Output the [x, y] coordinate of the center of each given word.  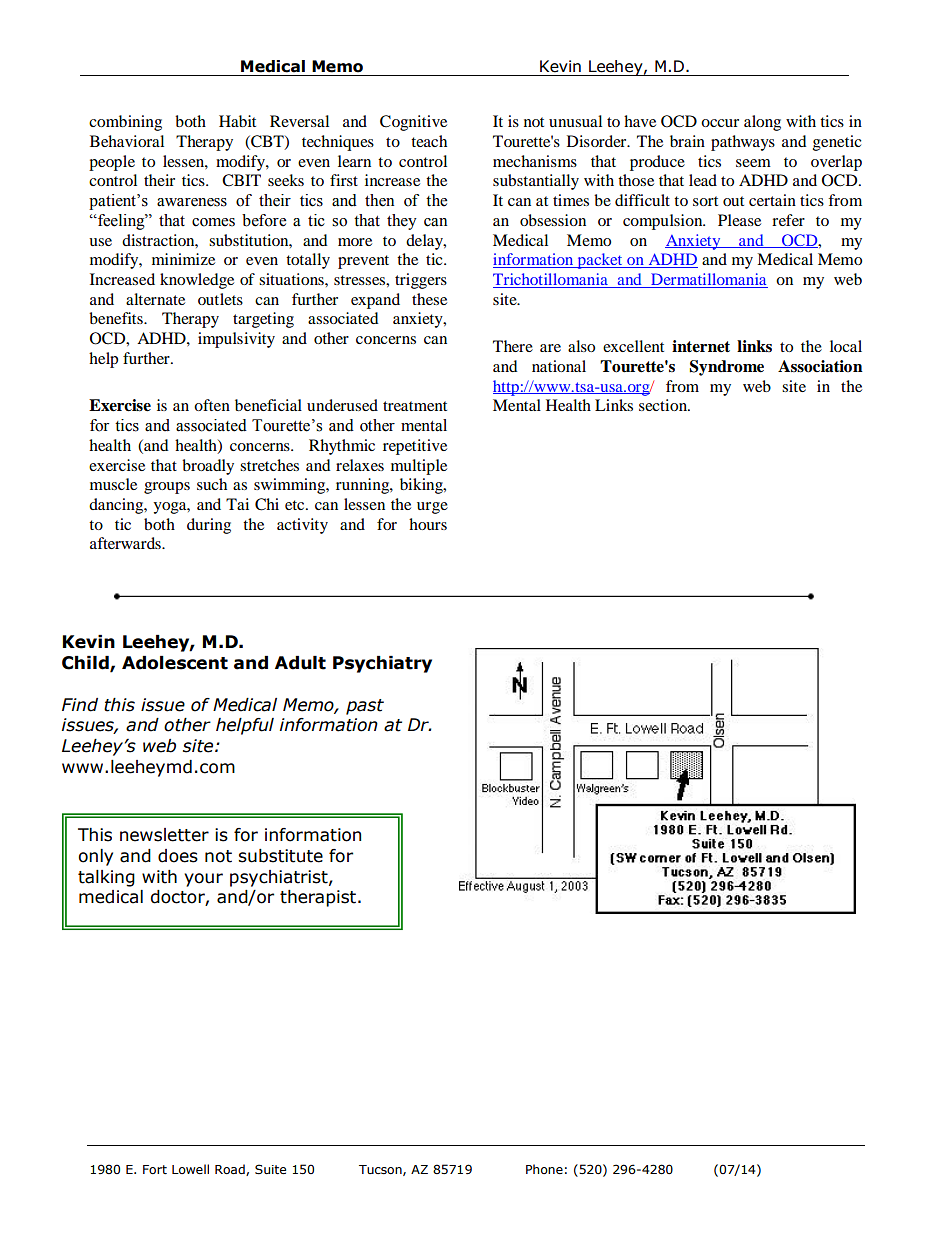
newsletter [164, 835]
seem [753, 163]
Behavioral [127, 141]
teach [429, 141]
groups [167, 488]
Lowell [190, 1169]
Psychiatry [382, 664]
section [664, 405]
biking [422, 486]
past [365, 707]
